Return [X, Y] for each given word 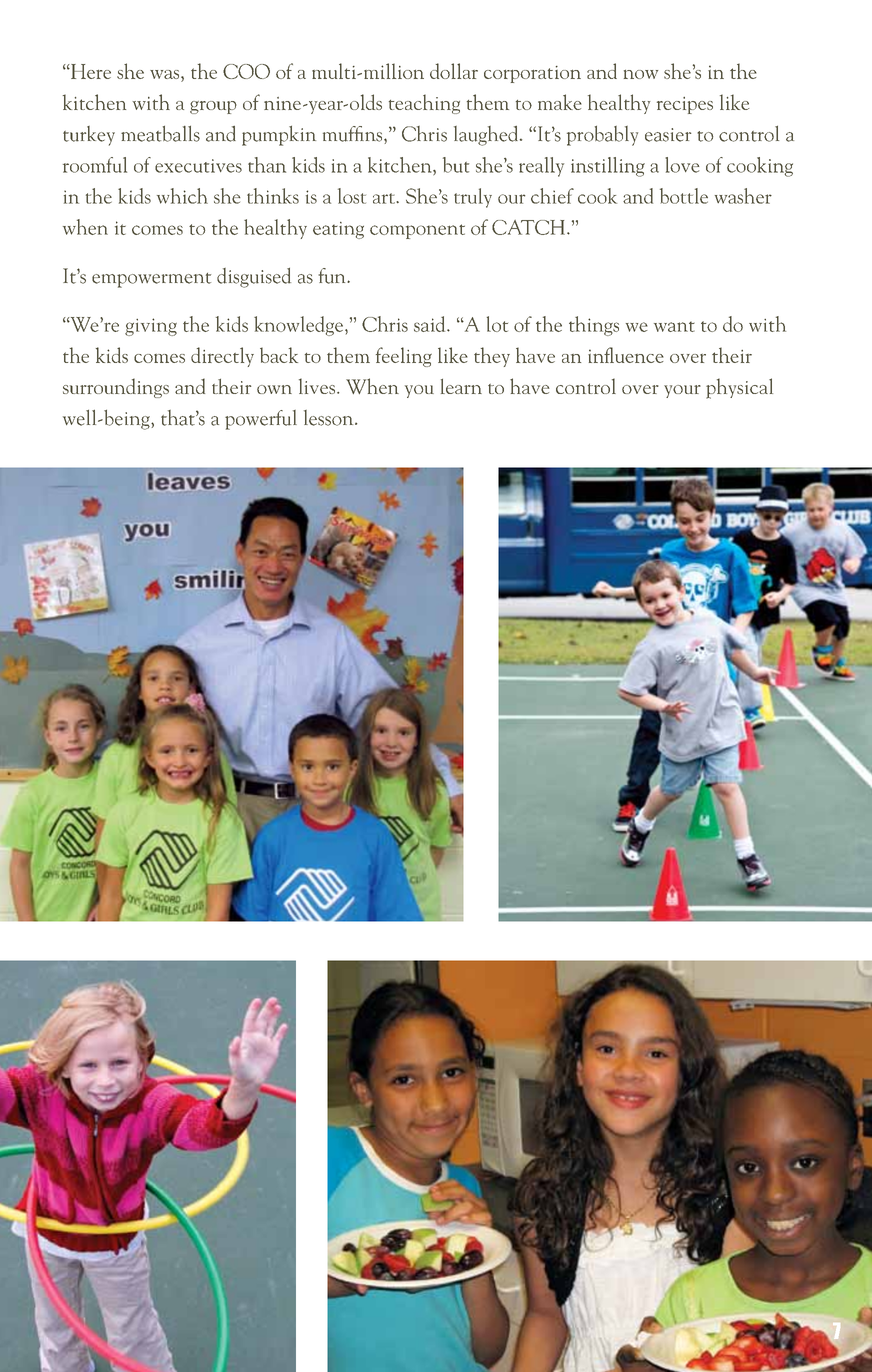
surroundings [116, 388]
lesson [330, 418]
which [182, 196]
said [431, 324]
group [213, 107]
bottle [684, 196]
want [674, 326]
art [385, 198]
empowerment [151, 280]
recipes [685, 105]
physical [739, 388]
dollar [454, 71]
